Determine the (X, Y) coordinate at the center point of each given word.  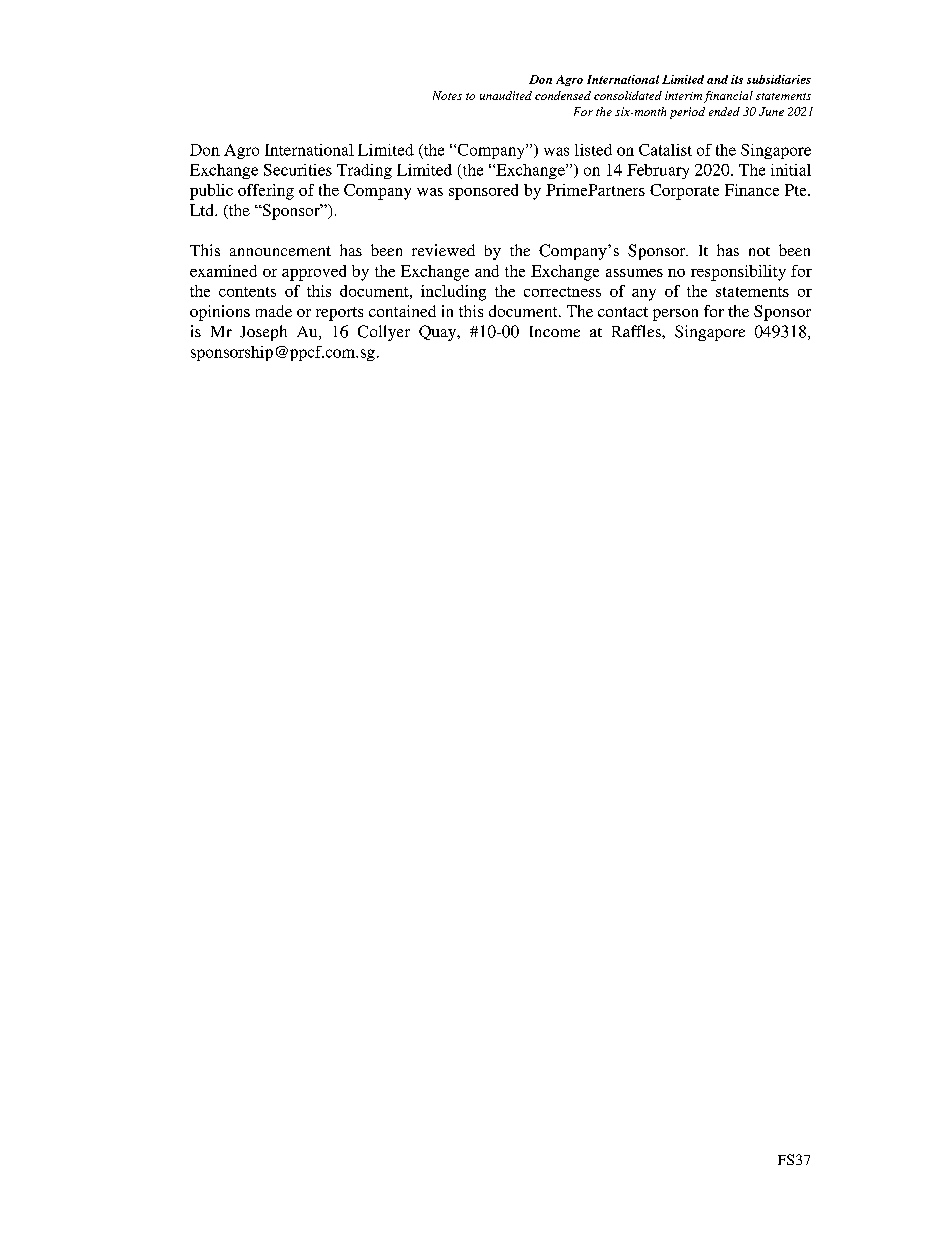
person (675, 315)
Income (555, 331)
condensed (563, 95)
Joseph (263, 333)
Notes (447, 95)
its (737, 79)
